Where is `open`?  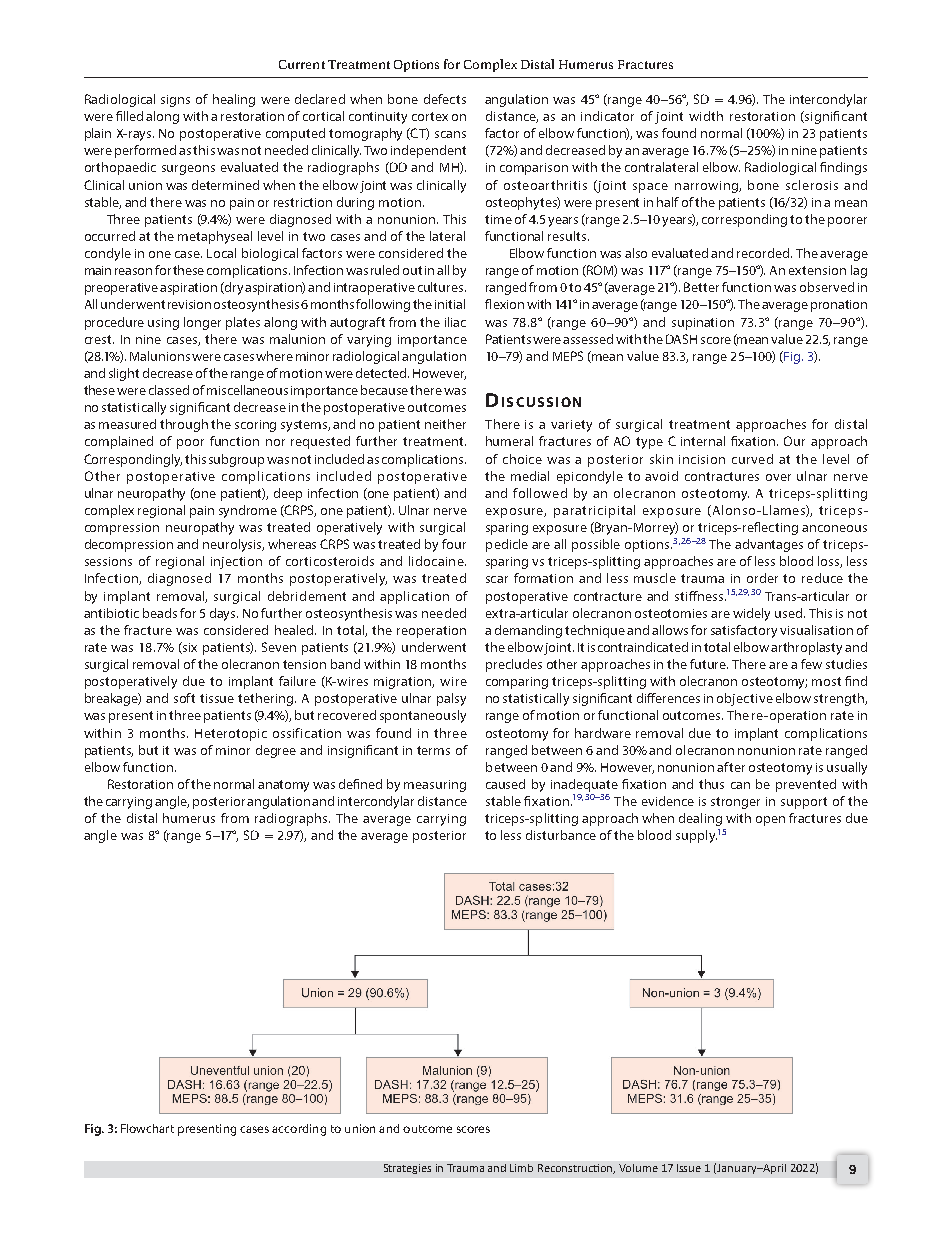
open is located at coordinates (770, 821).
